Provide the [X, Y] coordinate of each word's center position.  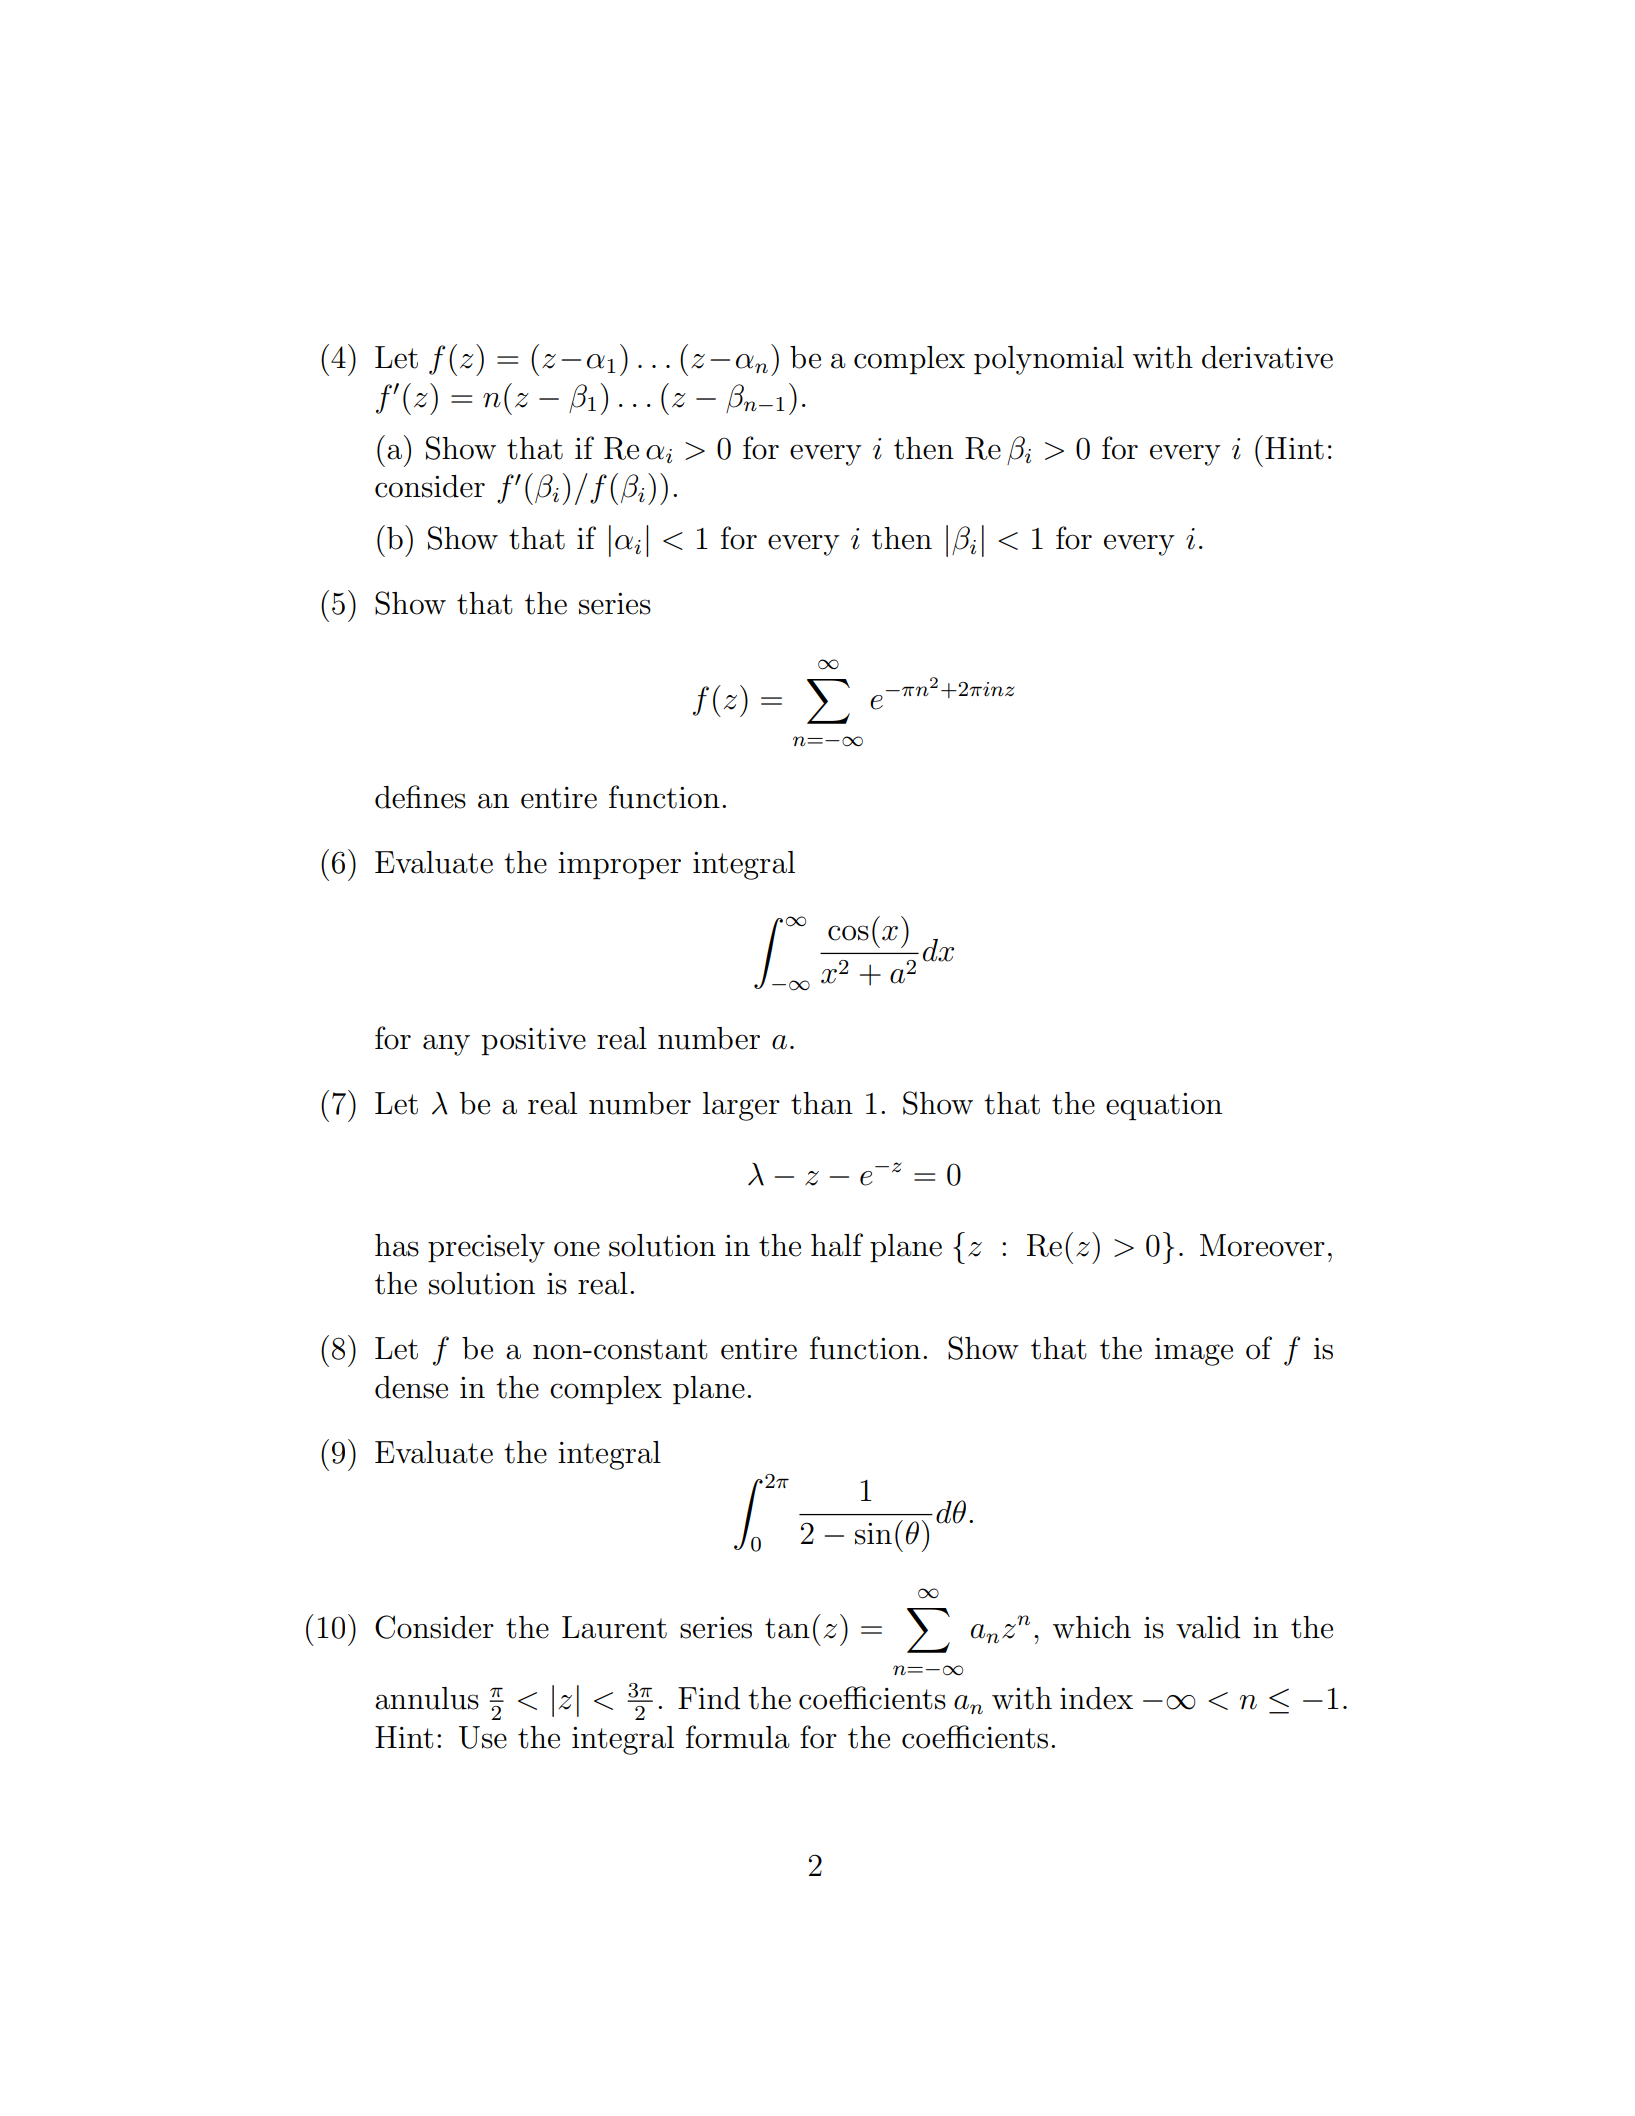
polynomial [1049, 360]
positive [534, 1041]
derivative [1267, 357]
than [822, 1103]
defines [420, 797]
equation [1164, 1106]
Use [483, 1737]
